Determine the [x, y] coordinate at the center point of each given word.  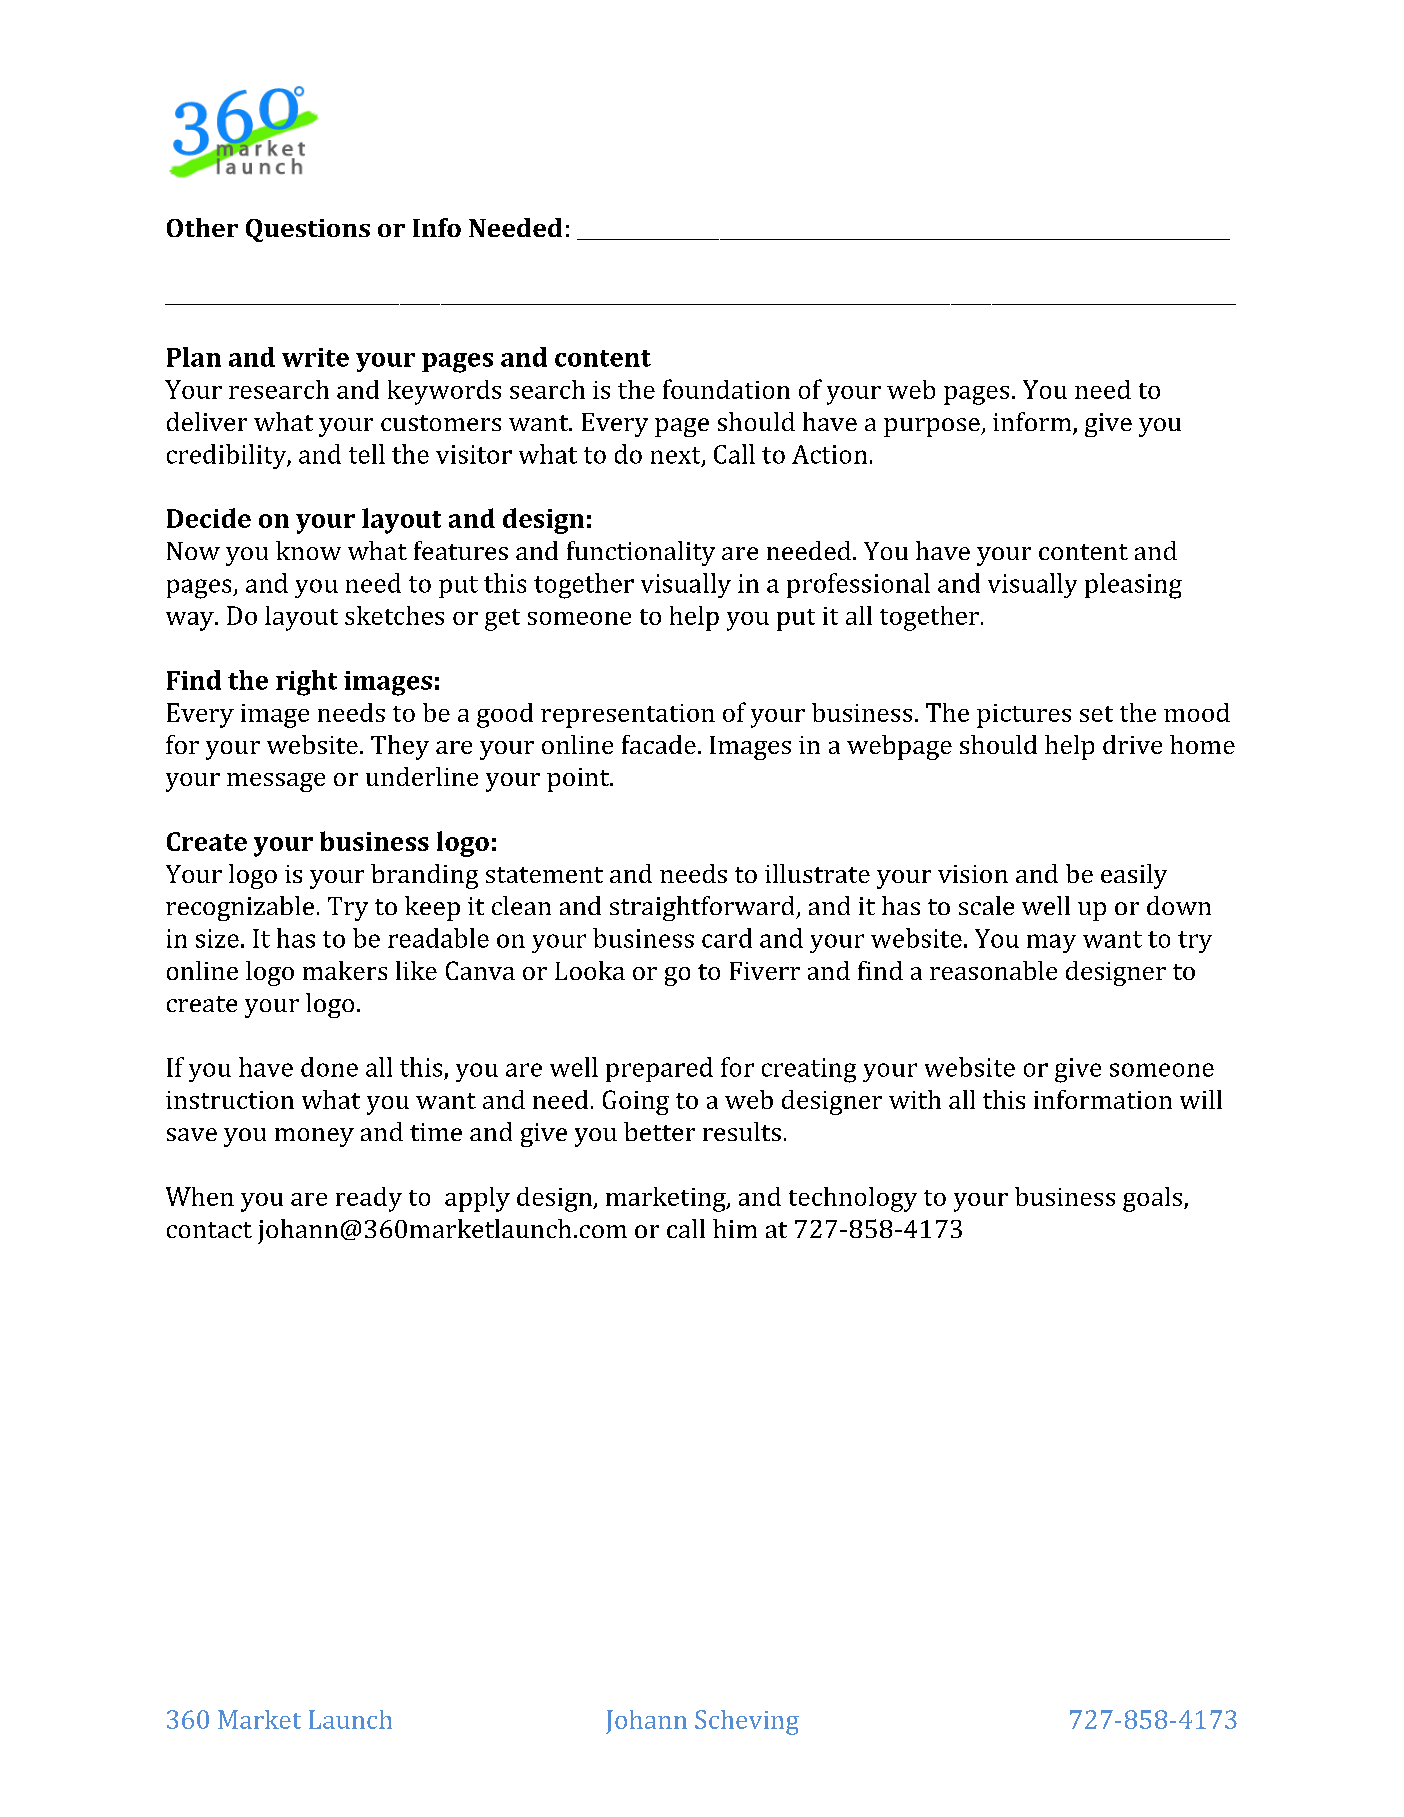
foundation [726, 389]
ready [369, 1199]
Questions [308, 230]
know [308, 550]
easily [1134, 876]
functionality [641, 553]
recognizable [240, 908]
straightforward [703, 908]
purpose [933, 427]
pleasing [1133, 586]
